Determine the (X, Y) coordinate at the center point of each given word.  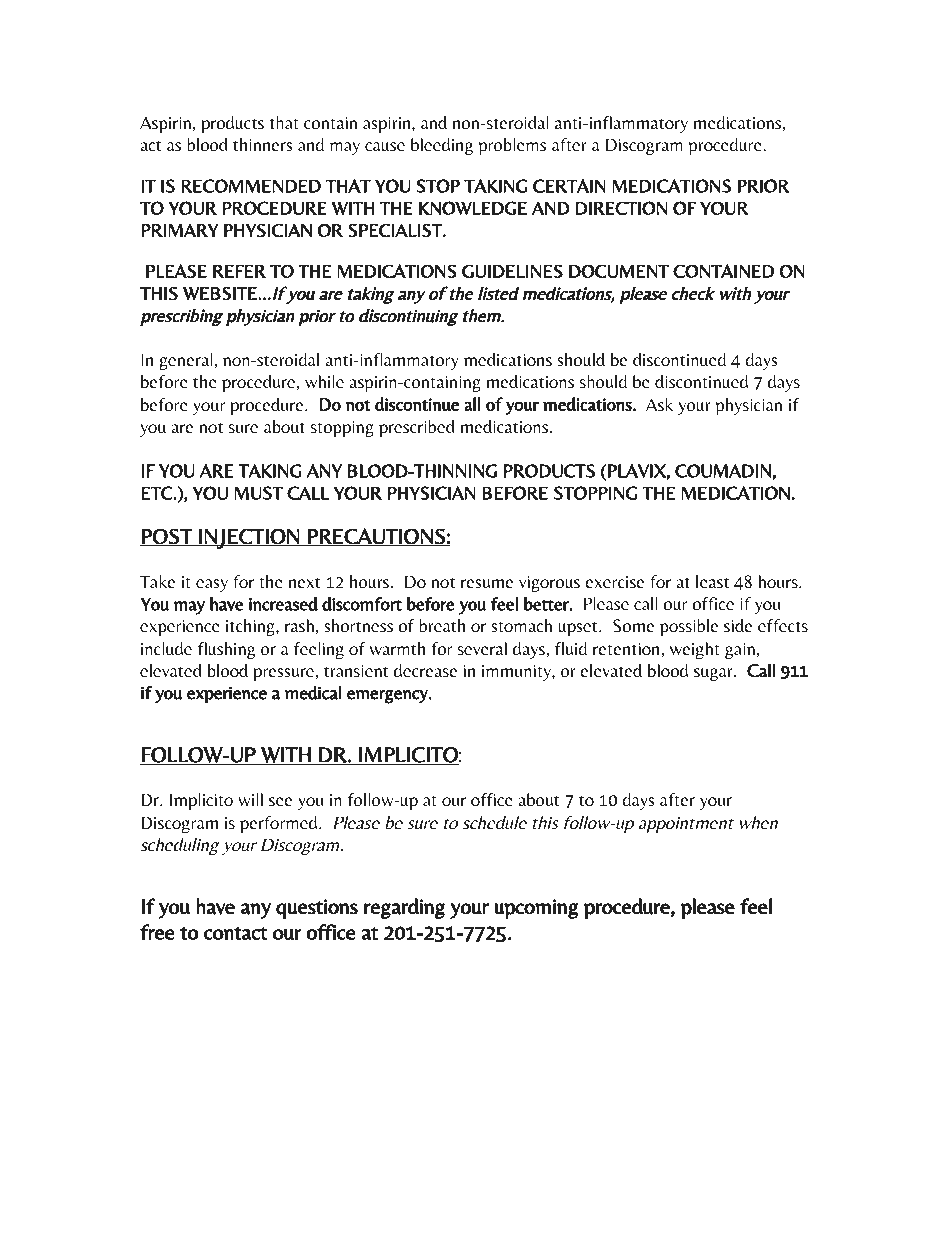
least (712, 582)
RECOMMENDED (251, 186)
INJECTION (248, 538)
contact (235, 933)
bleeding (442, 146)
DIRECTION (621, 208)
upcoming (536, 909)
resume (487, 584)
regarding (404, 908)
